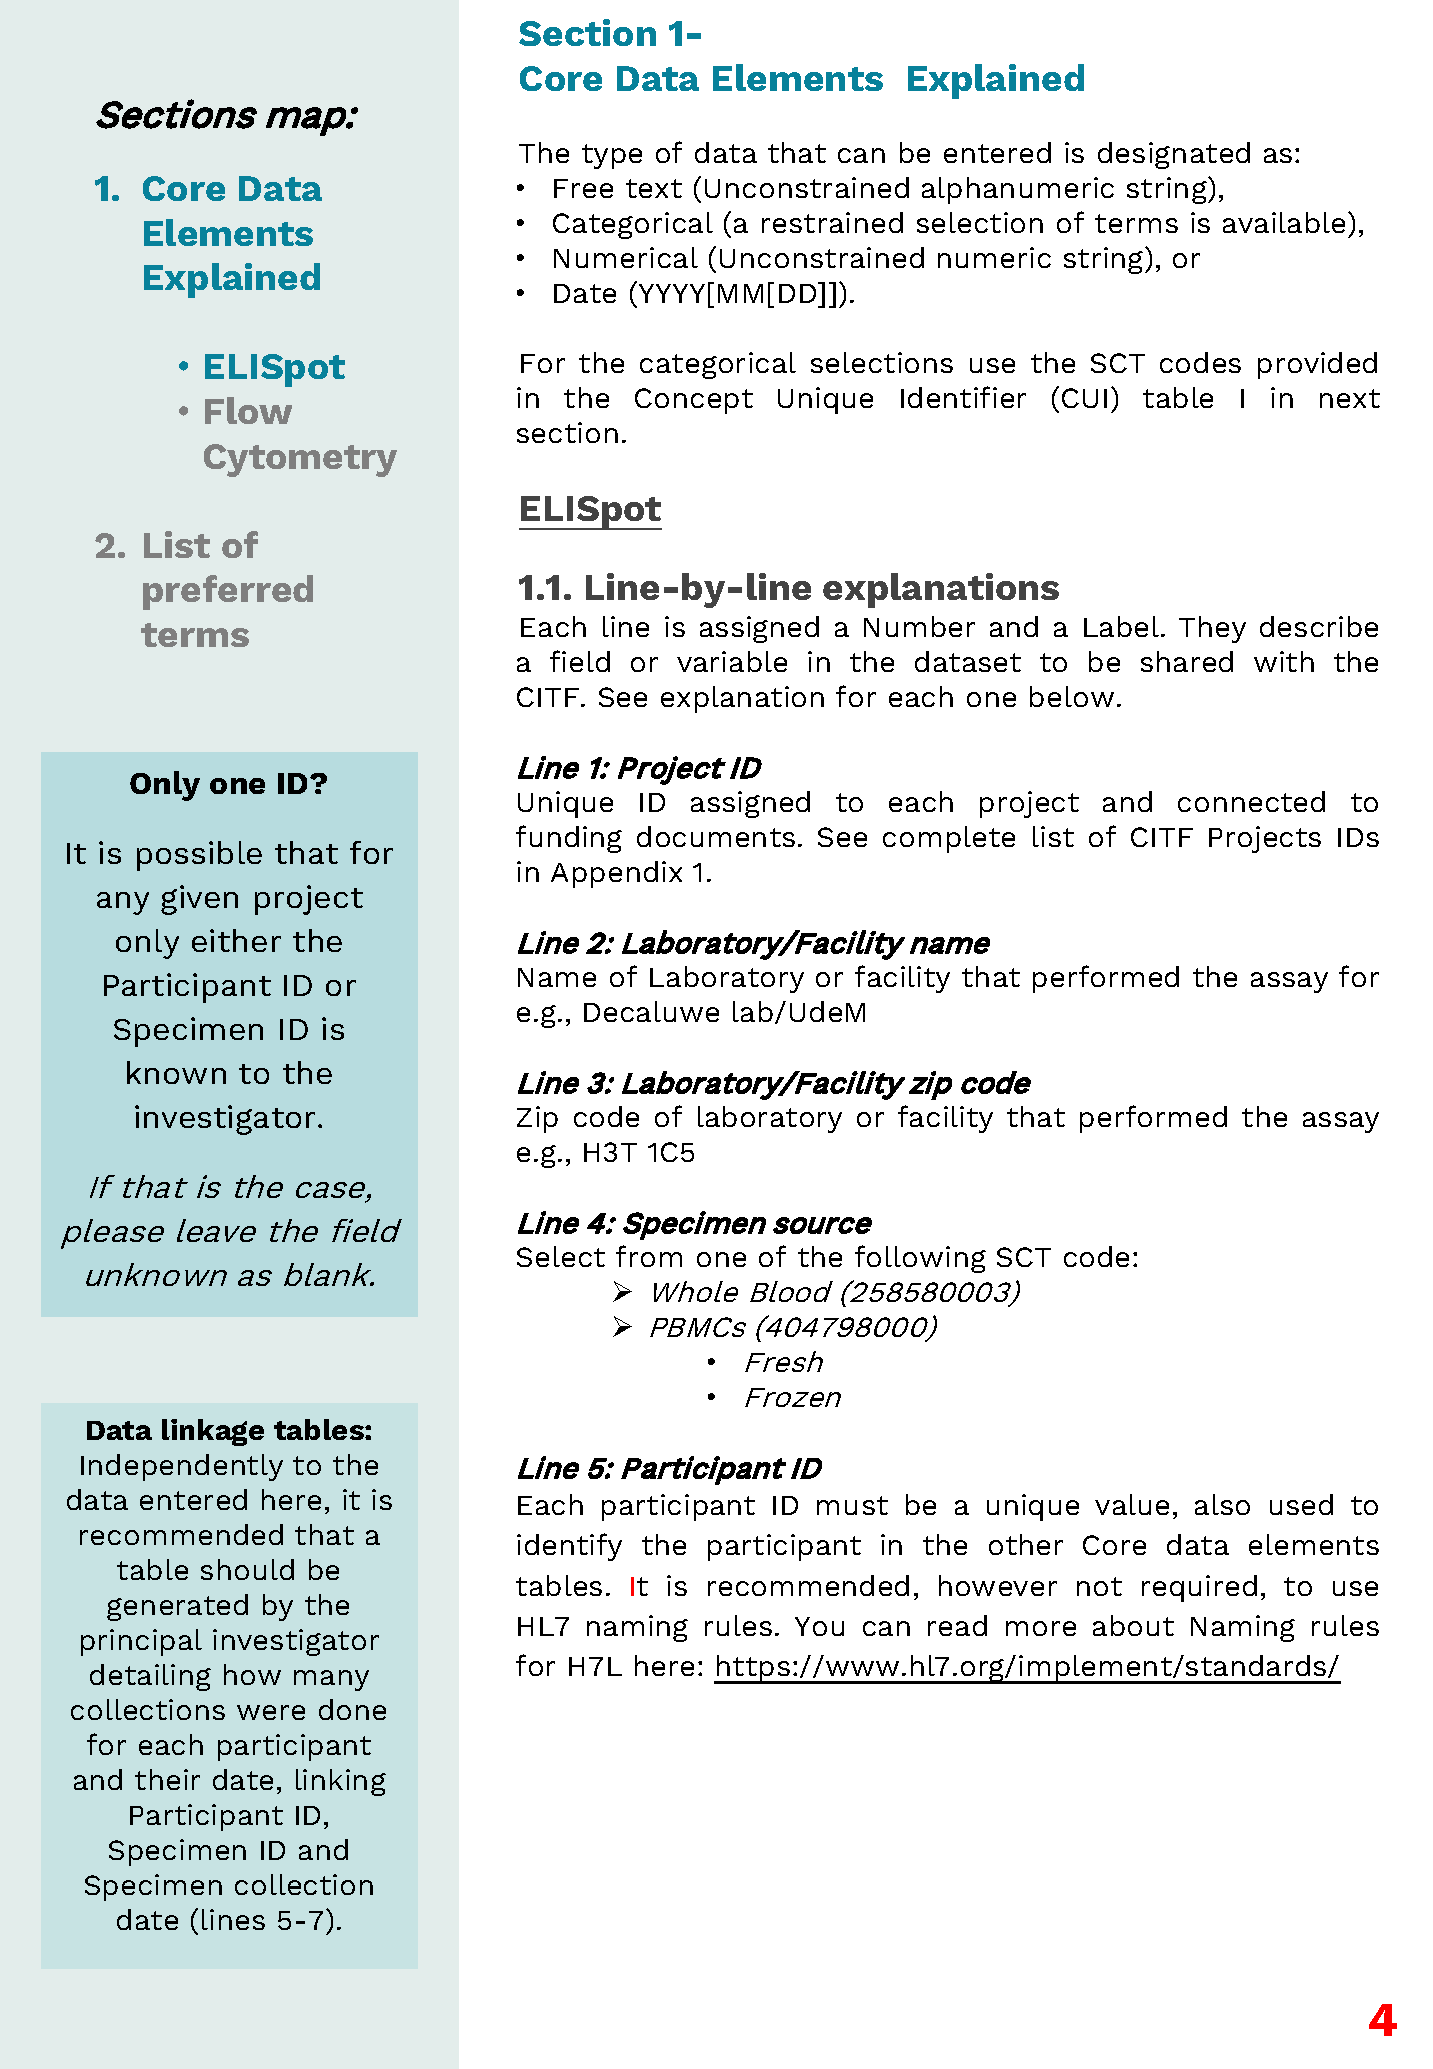 This screenshot has height=2069, width=1433. What do you see at coordinates (583, 188) in the screenshot?
I see `Free` at bounding box center [583, 188].
